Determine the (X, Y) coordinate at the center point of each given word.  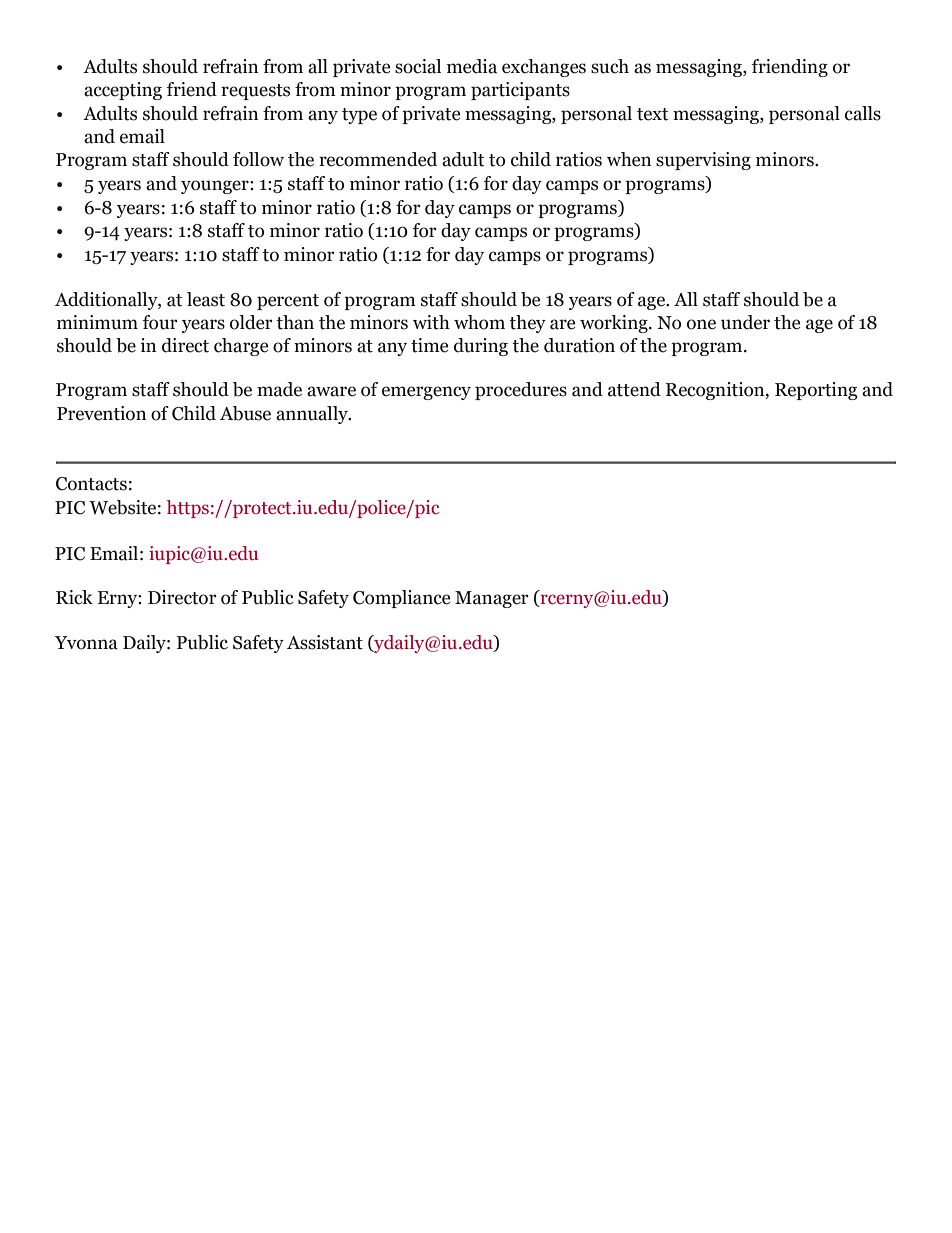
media (472, 66)
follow (258, 159)
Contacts (91, 484)
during (481, 347)
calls (863, 113)
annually (313, 415)
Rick (74, 597)
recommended (378, 159)
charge (241, 347)
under (745, 322)
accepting (123, 91)
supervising (703, 161)
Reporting (816, 391)
